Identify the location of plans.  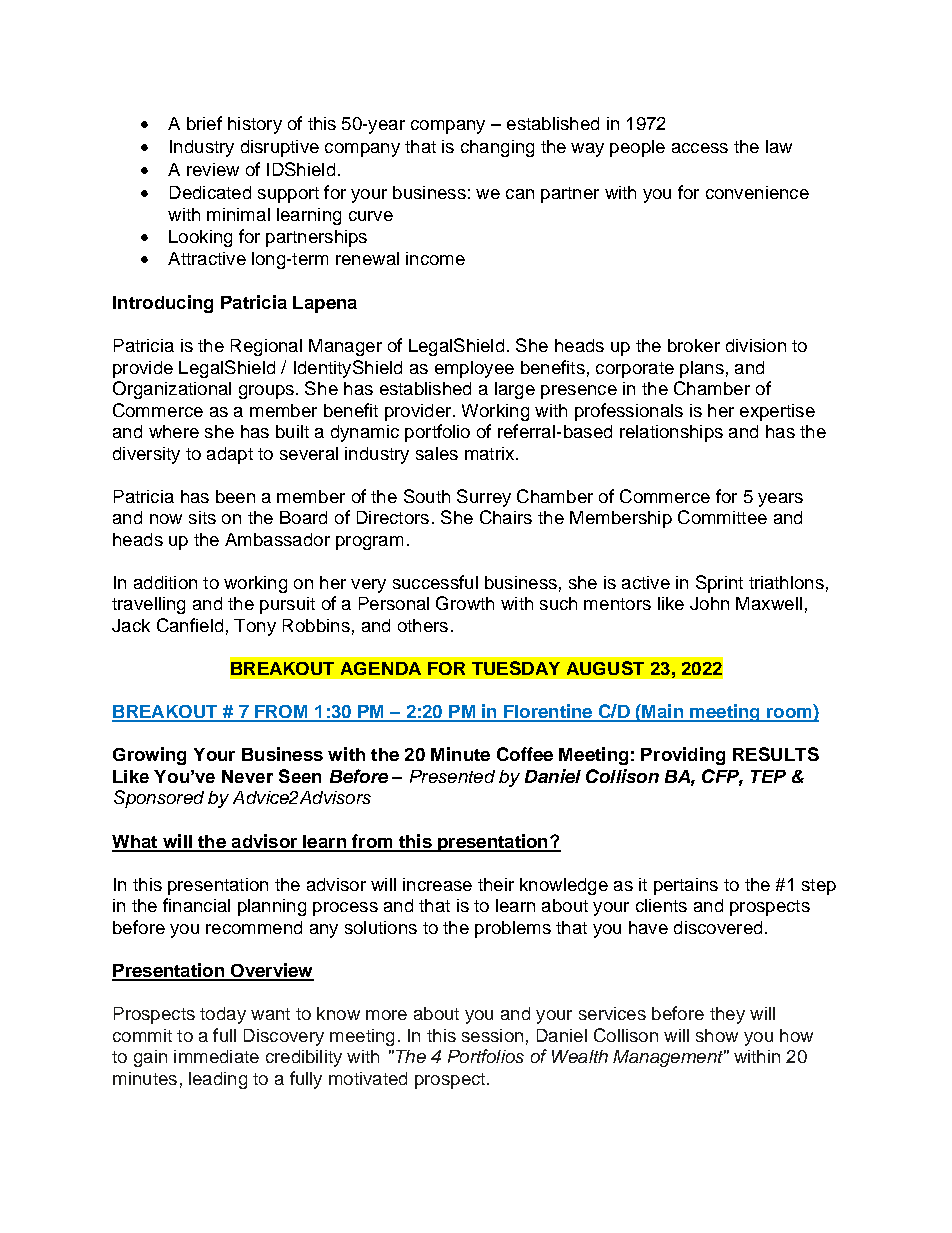
(702, 369).
